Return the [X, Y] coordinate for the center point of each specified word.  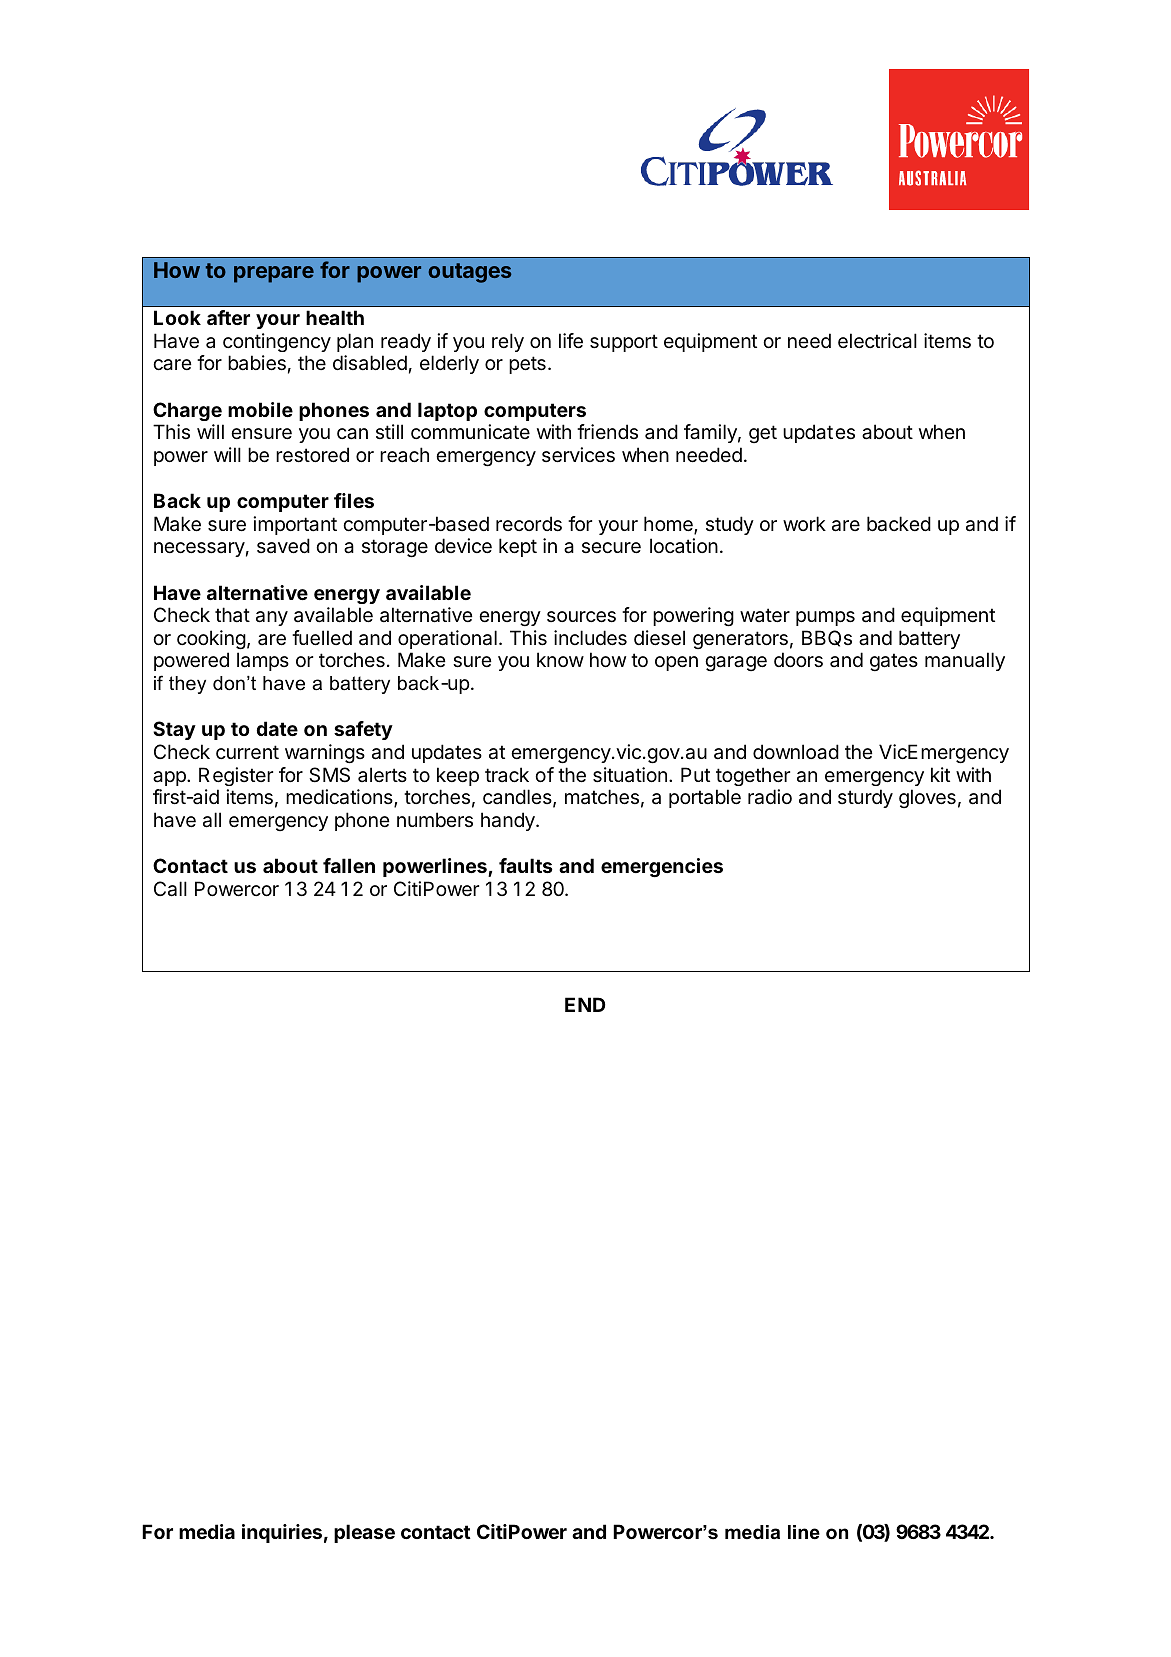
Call [170, 889]
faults [526, 865]
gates [894, 662]
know [560, 659]
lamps [263, 661]
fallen [349, 865]
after [228, 317]
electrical [877, 341]
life [571, 341]
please [364, 1533]
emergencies [662, 868]
